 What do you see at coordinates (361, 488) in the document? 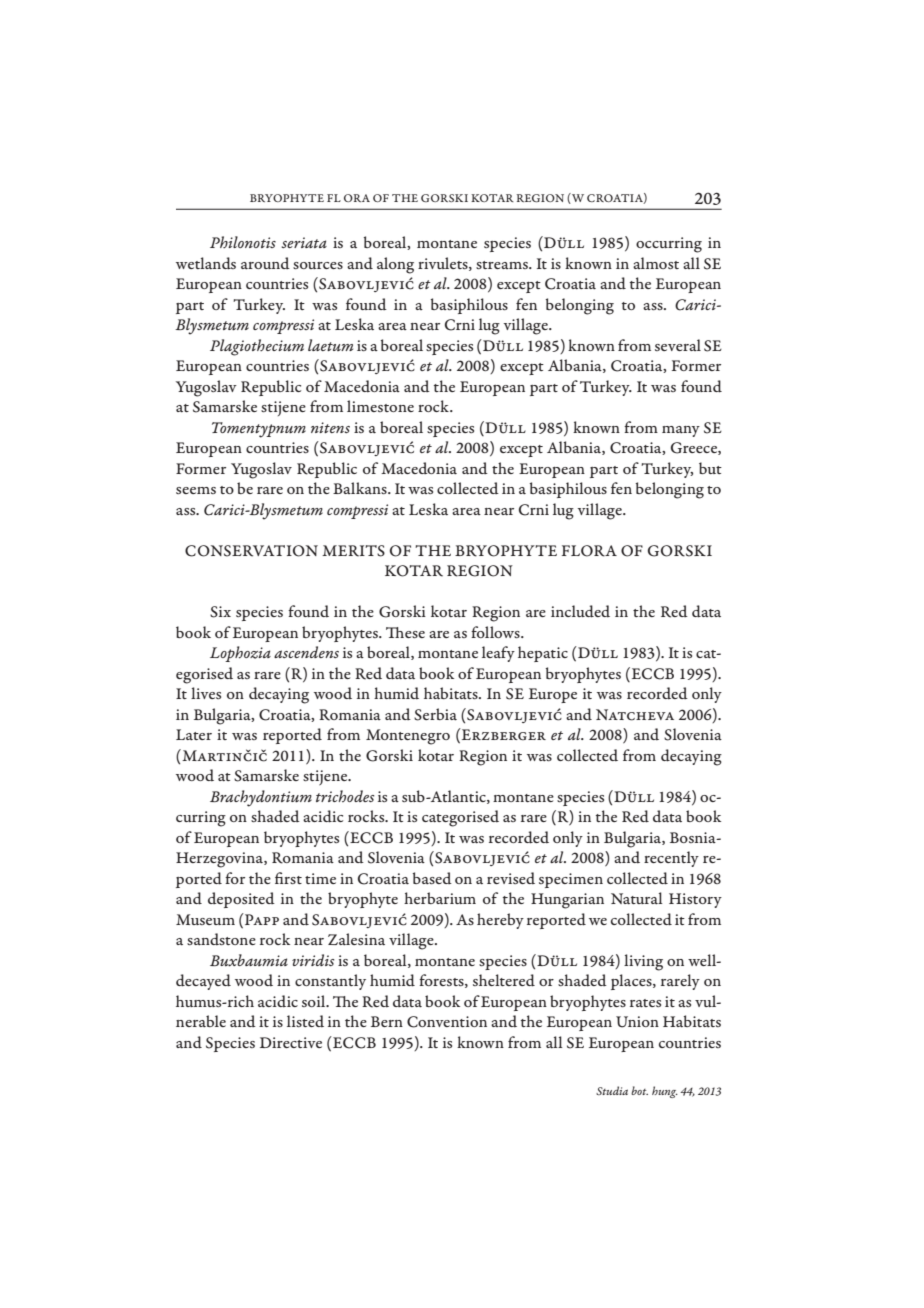
I see `Balkans` at bounding box center [361, 488].
